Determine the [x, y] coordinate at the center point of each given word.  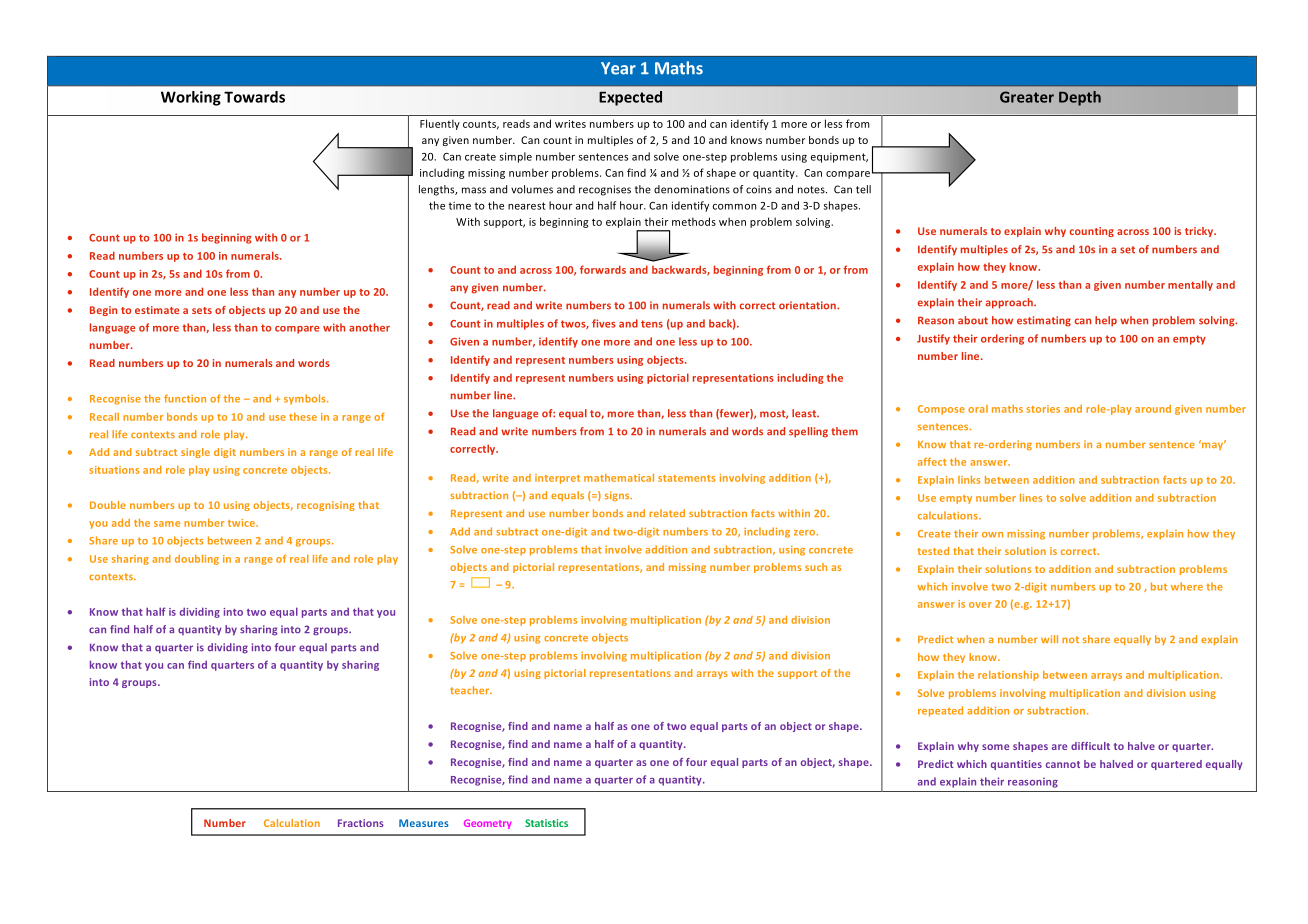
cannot [1063, 764]
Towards [254, 97]
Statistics [546, 823]
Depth [1080, 98]
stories [1043, 409]
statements [686, 478]
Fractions [361, 823]
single [195, 453]
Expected [630, 98]
